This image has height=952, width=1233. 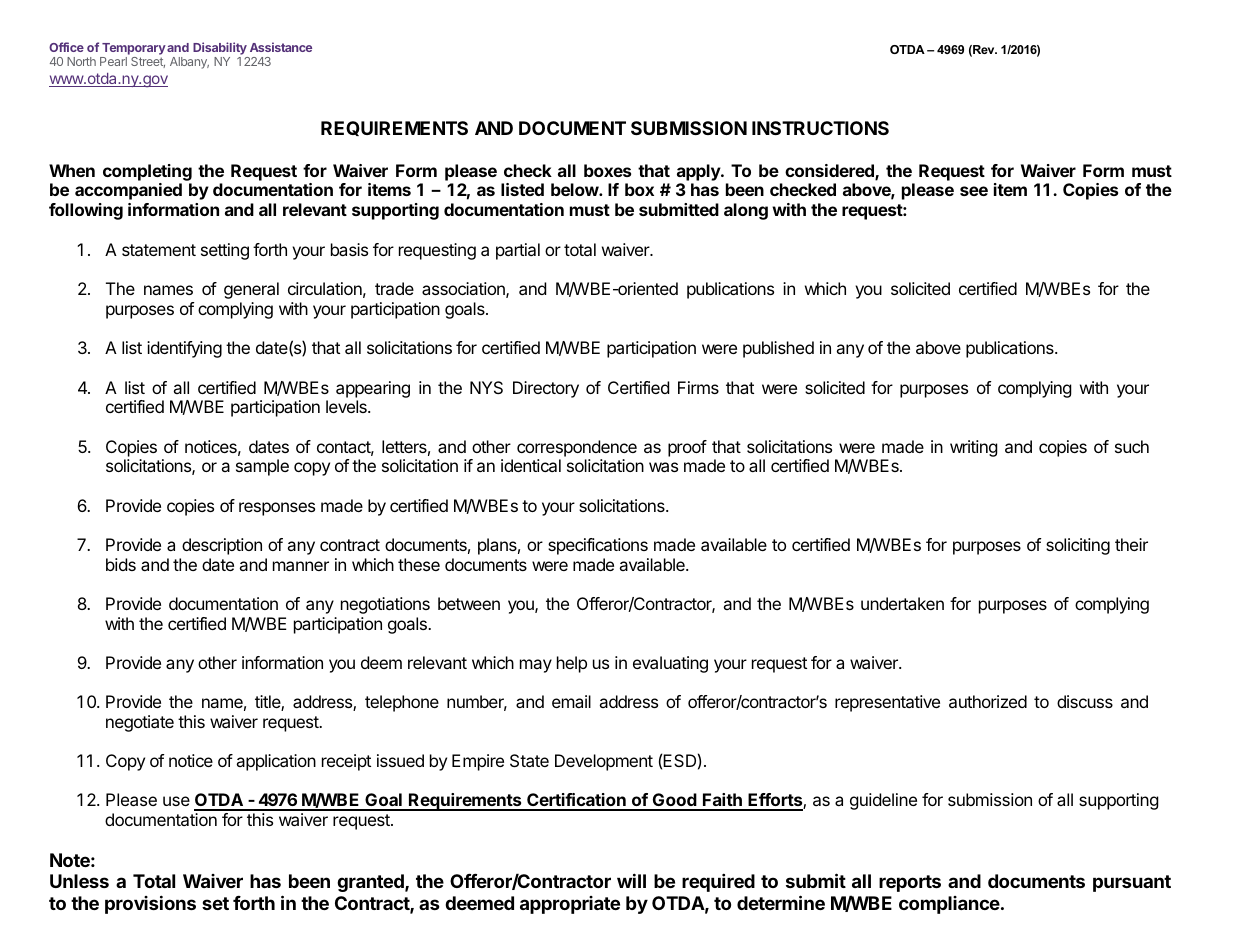 I want to click on bids, so click(x=121, y=564).
